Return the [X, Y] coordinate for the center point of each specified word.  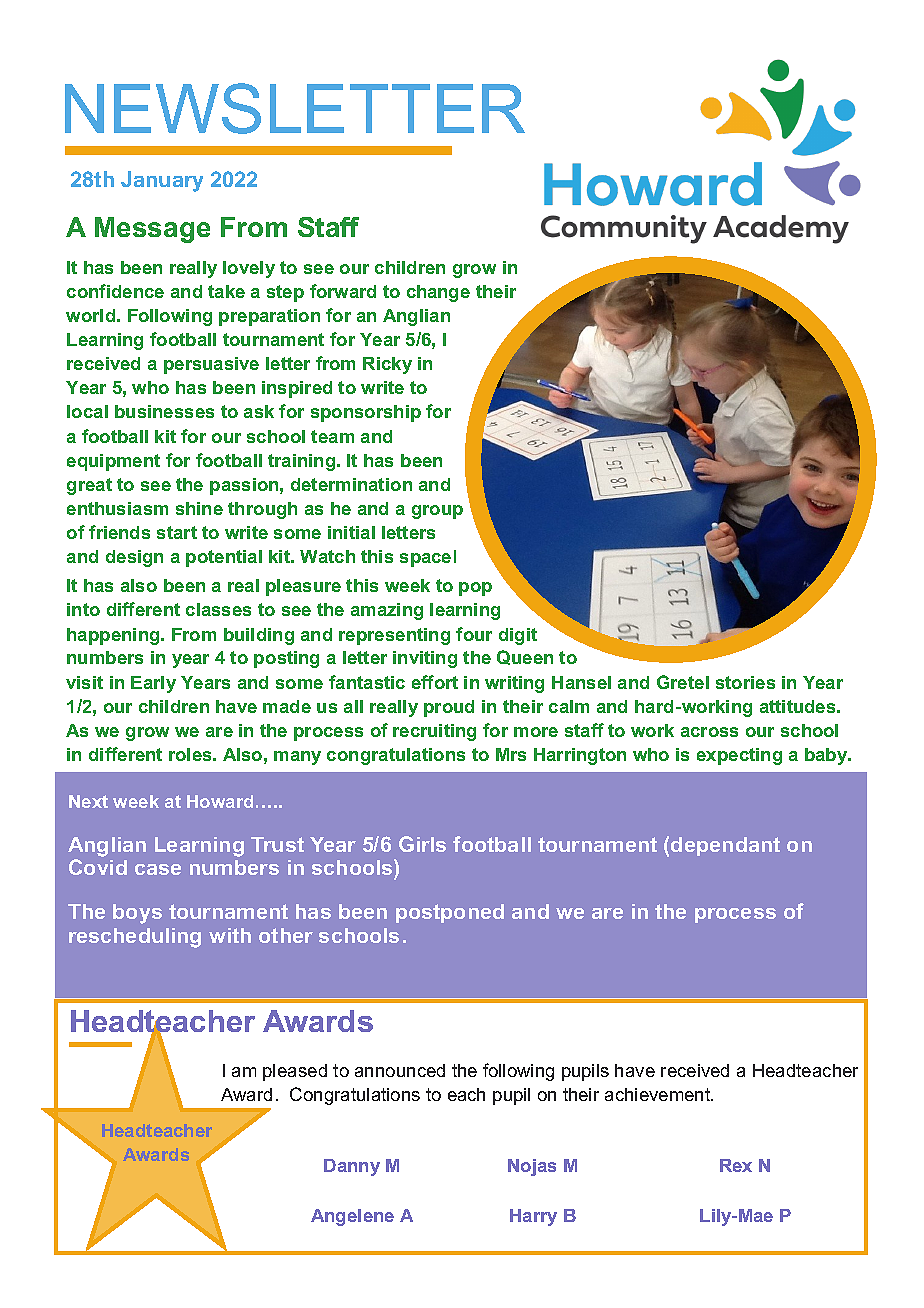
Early [153, 684]
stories [745, 682]
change [438, 293]
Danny [352, 1167]
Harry [533, 1217]
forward [343, 291]
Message [152, 230]
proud [449, 708]
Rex [736, 1165]
